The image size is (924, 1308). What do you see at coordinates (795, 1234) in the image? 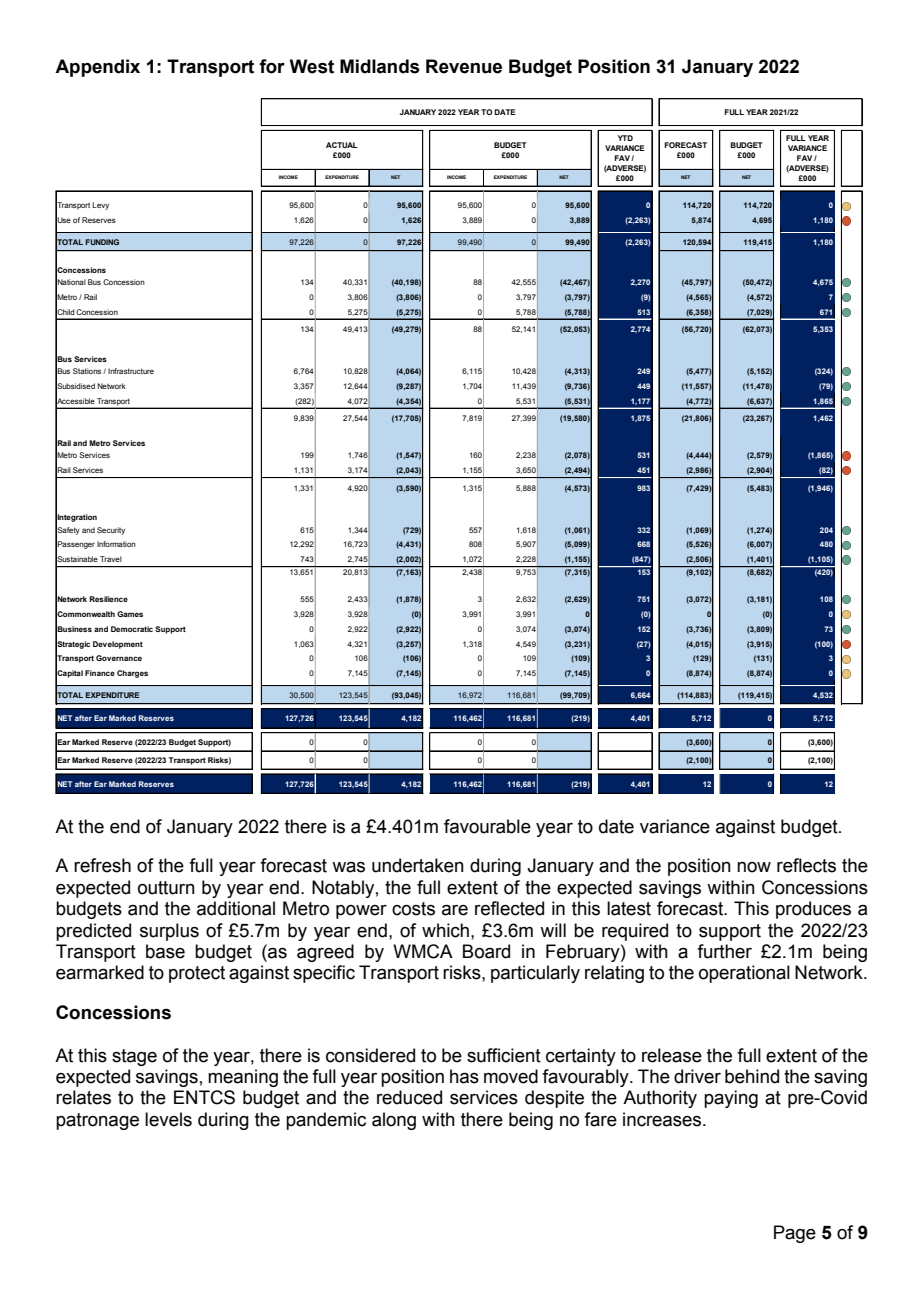
I see `Page` at bounding box center [795, 1234].
